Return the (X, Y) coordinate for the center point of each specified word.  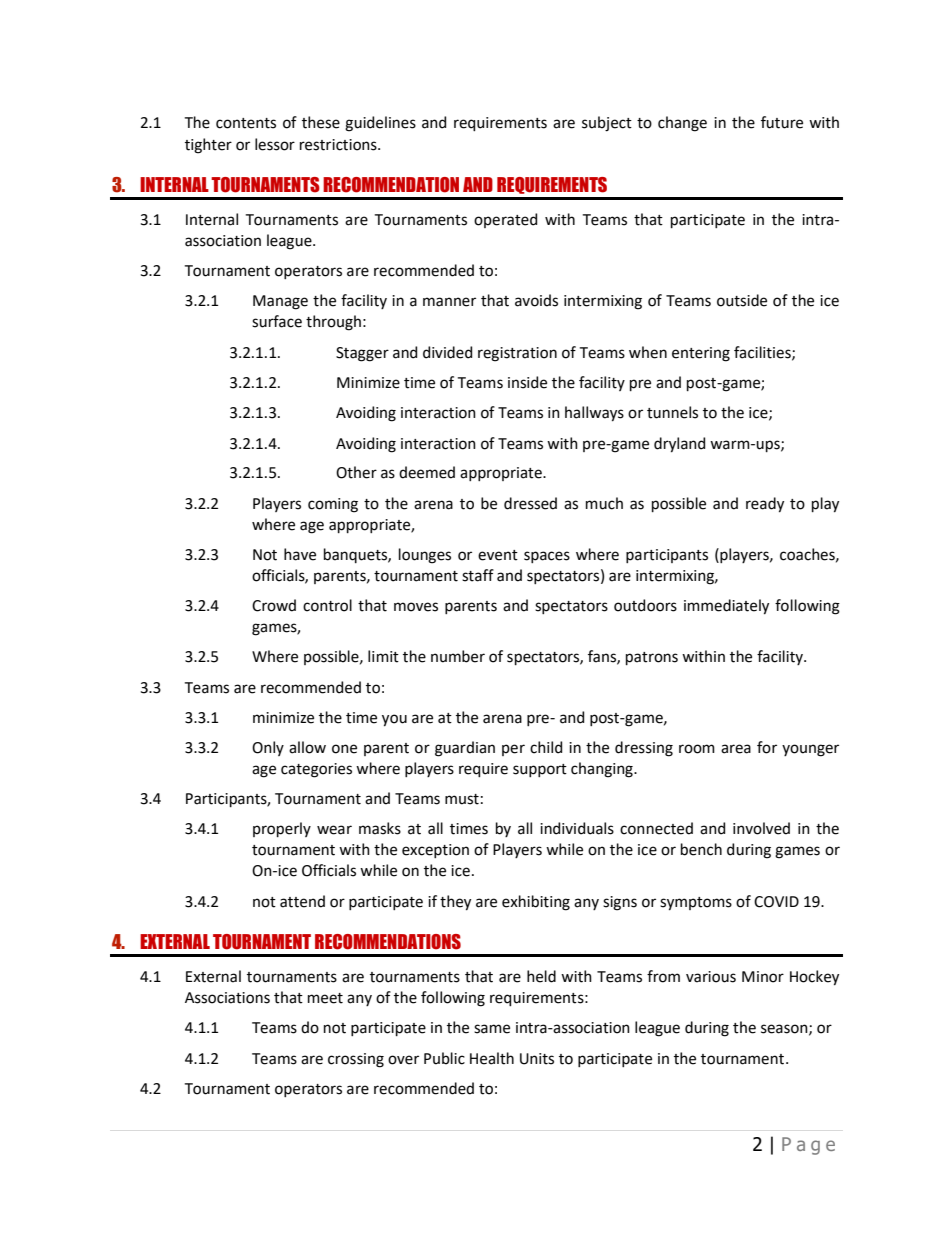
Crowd (274, 605)
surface (277, 321)
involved (761, 828)
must (462, 799)
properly (282, 829)
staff (478, 575)
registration (517, 354)
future (782, 122)
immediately (726, 607)
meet (325, 998)
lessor (275, 144)
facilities (763, 353)
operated (505, 220)
